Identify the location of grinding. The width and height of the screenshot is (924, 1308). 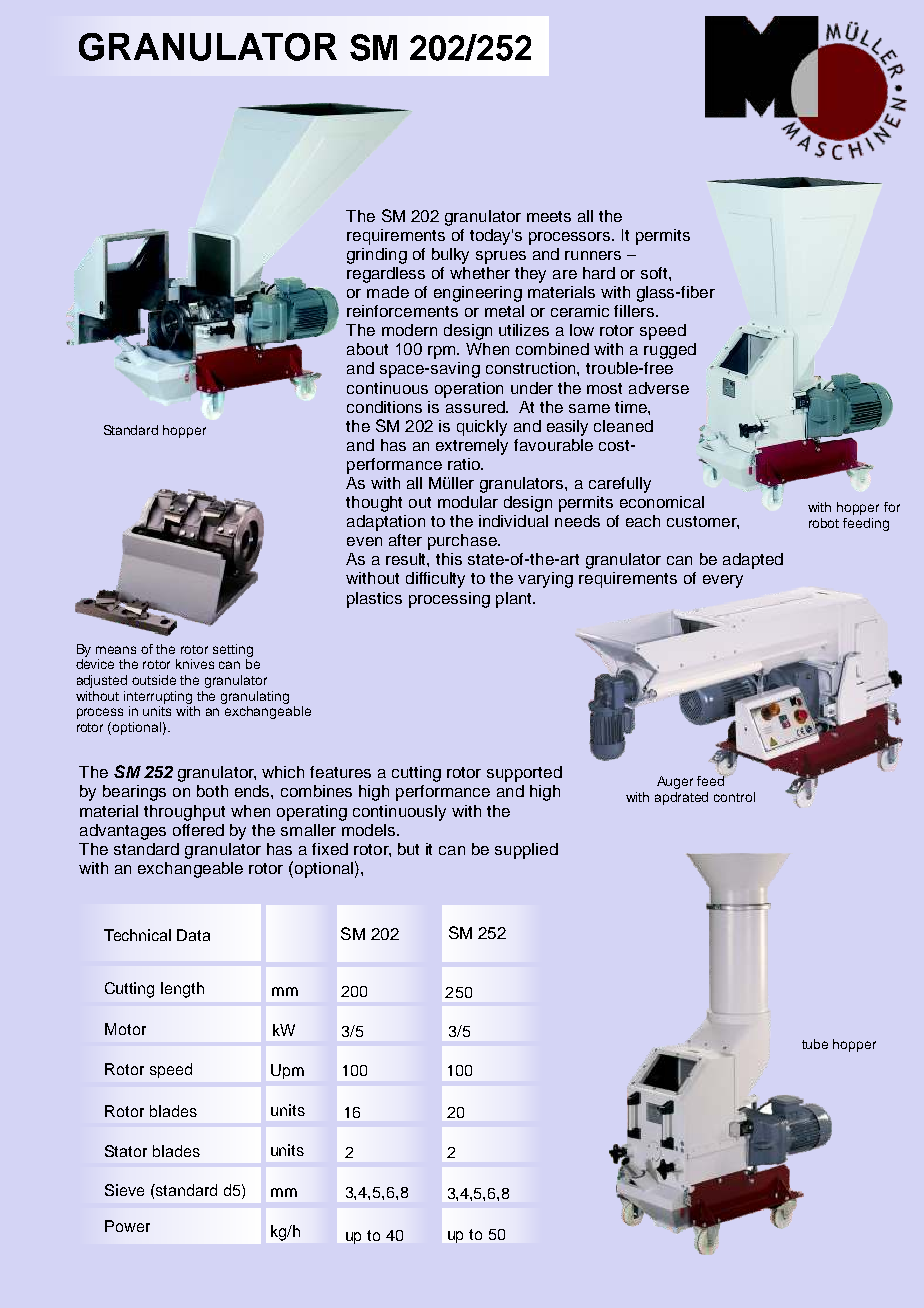
(377, 256).
